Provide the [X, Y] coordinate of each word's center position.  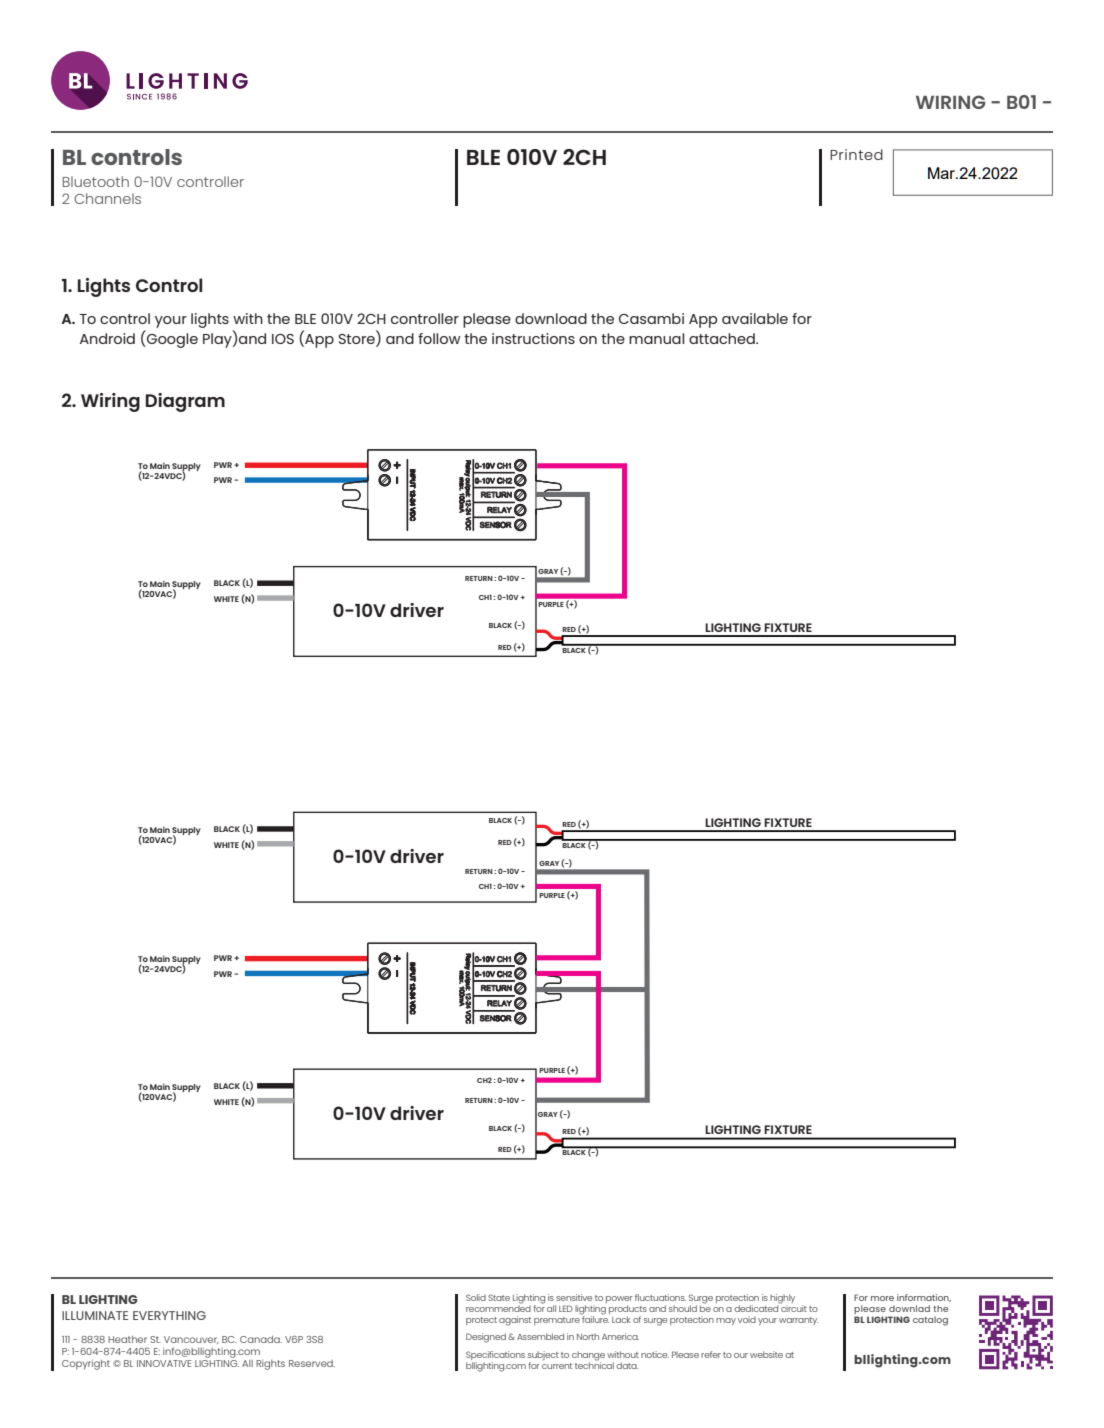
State [499, 1297]
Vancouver [191, 1340]
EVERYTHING [169, 1315]
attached [723, 338]
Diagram [185, 402]
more [882, 1298]
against [515, 1321]
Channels [107, 198]
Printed [856, 154]
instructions [533, 338]
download [551, 318]
